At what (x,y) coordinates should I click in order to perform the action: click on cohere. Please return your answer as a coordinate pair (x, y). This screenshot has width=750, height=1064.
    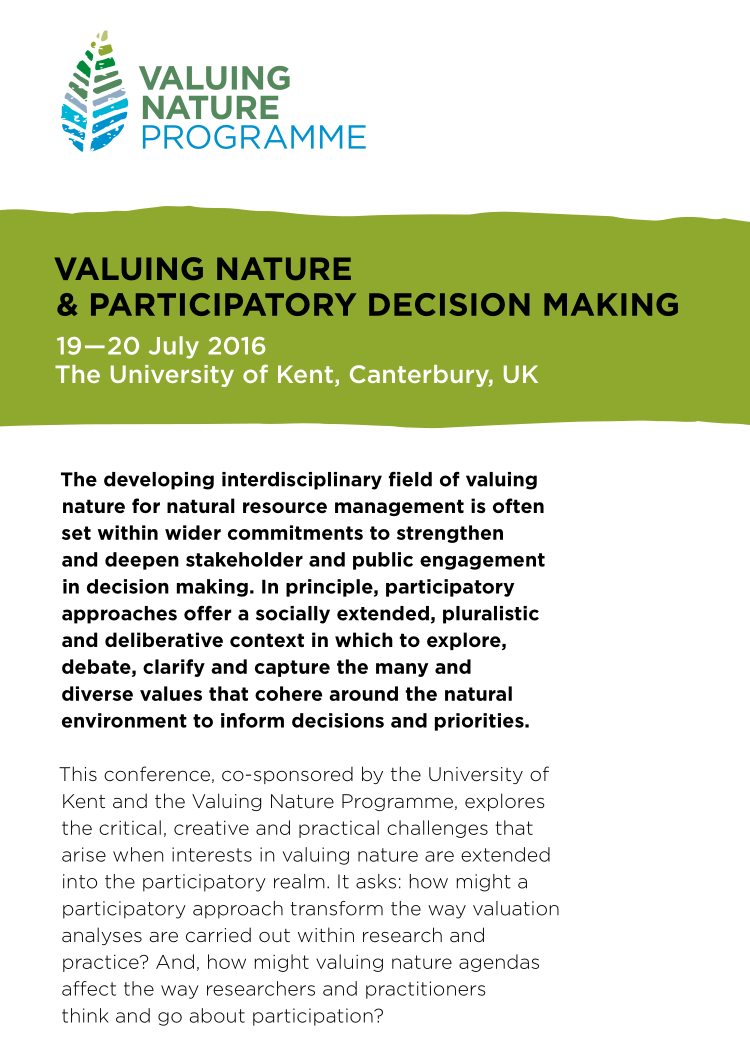
    Looking at the image, I should click on (288, 693).
